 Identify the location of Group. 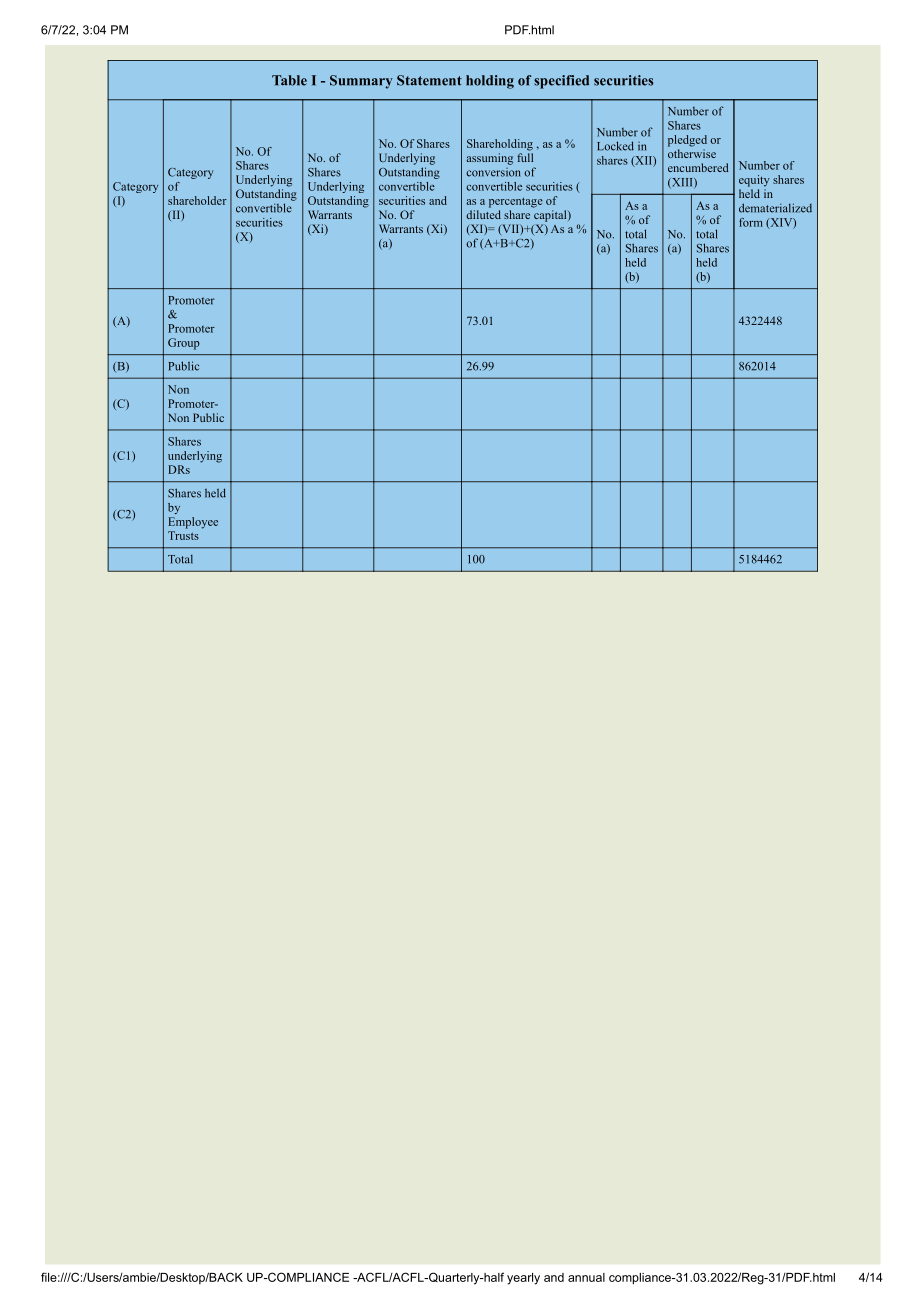
(184, 344).
